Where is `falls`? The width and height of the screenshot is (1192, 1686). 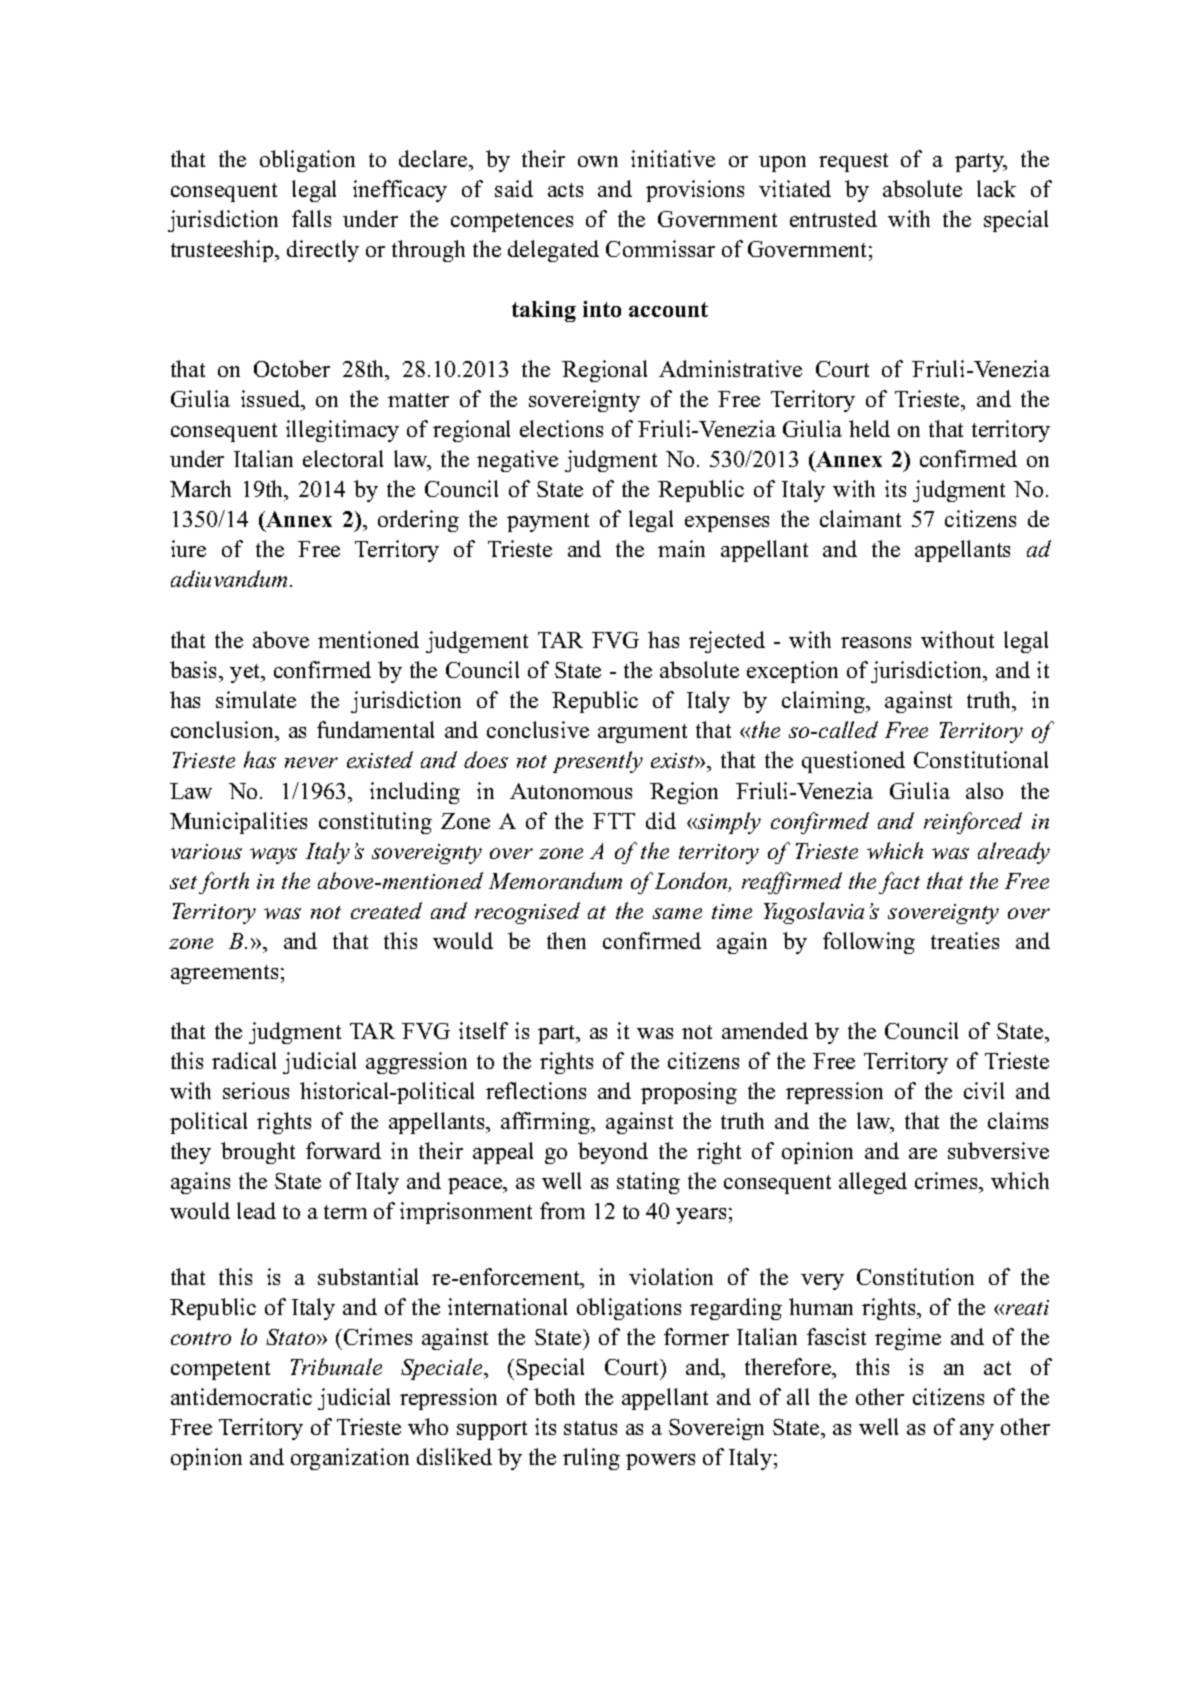
falls is located at coordinates (311, 218).
